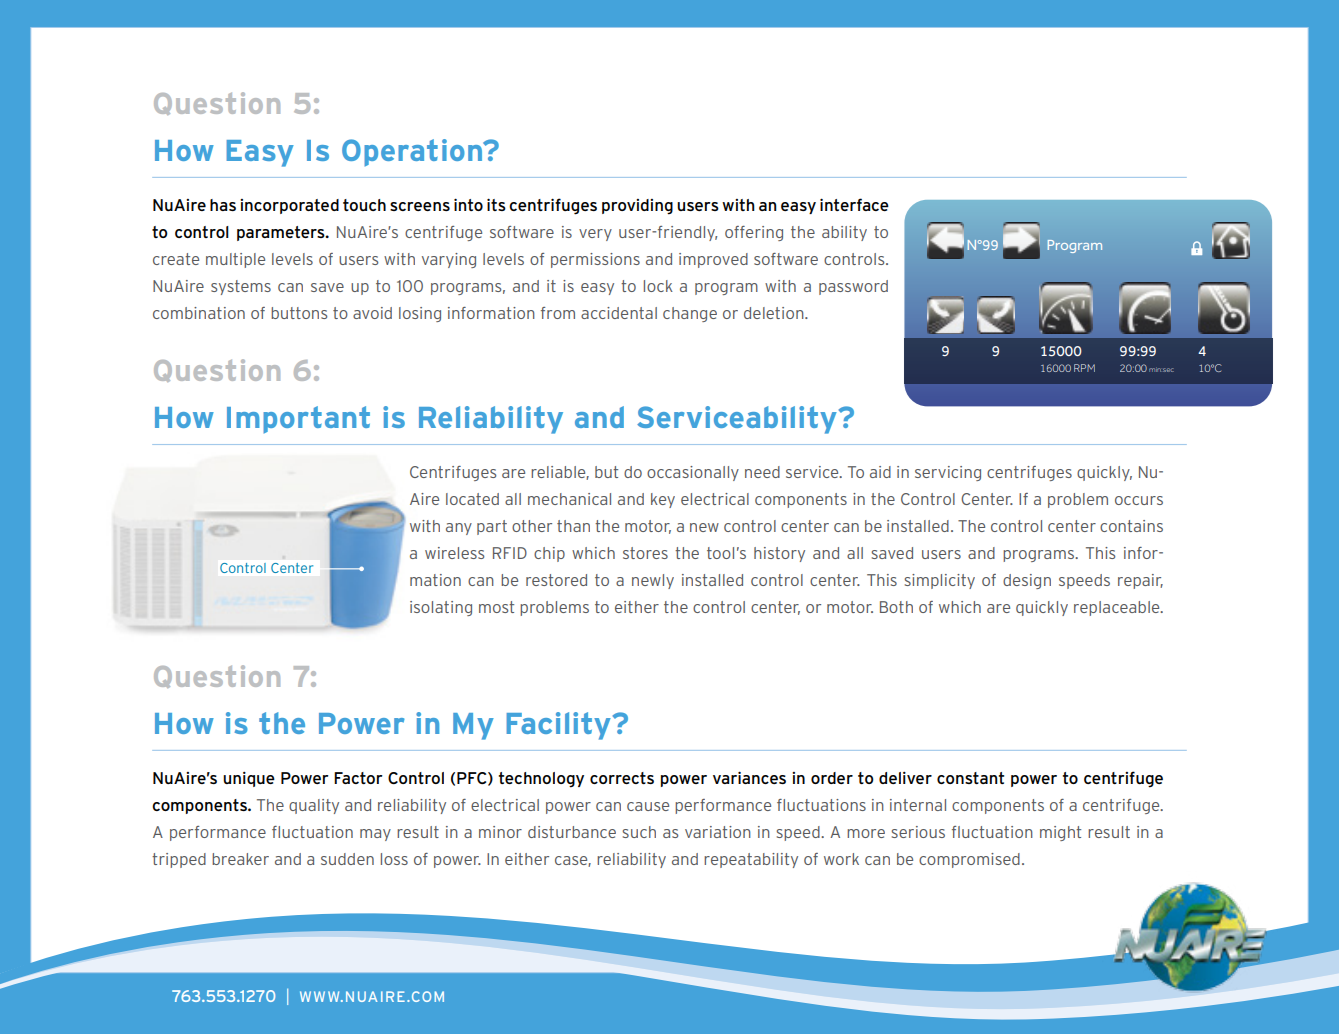 Image resolution: width=1339 pixels, height=1034 pixels. What do you see at coordinates (663, 500) in the screenshot?
I see `key` at bounding box center [663, 500].
